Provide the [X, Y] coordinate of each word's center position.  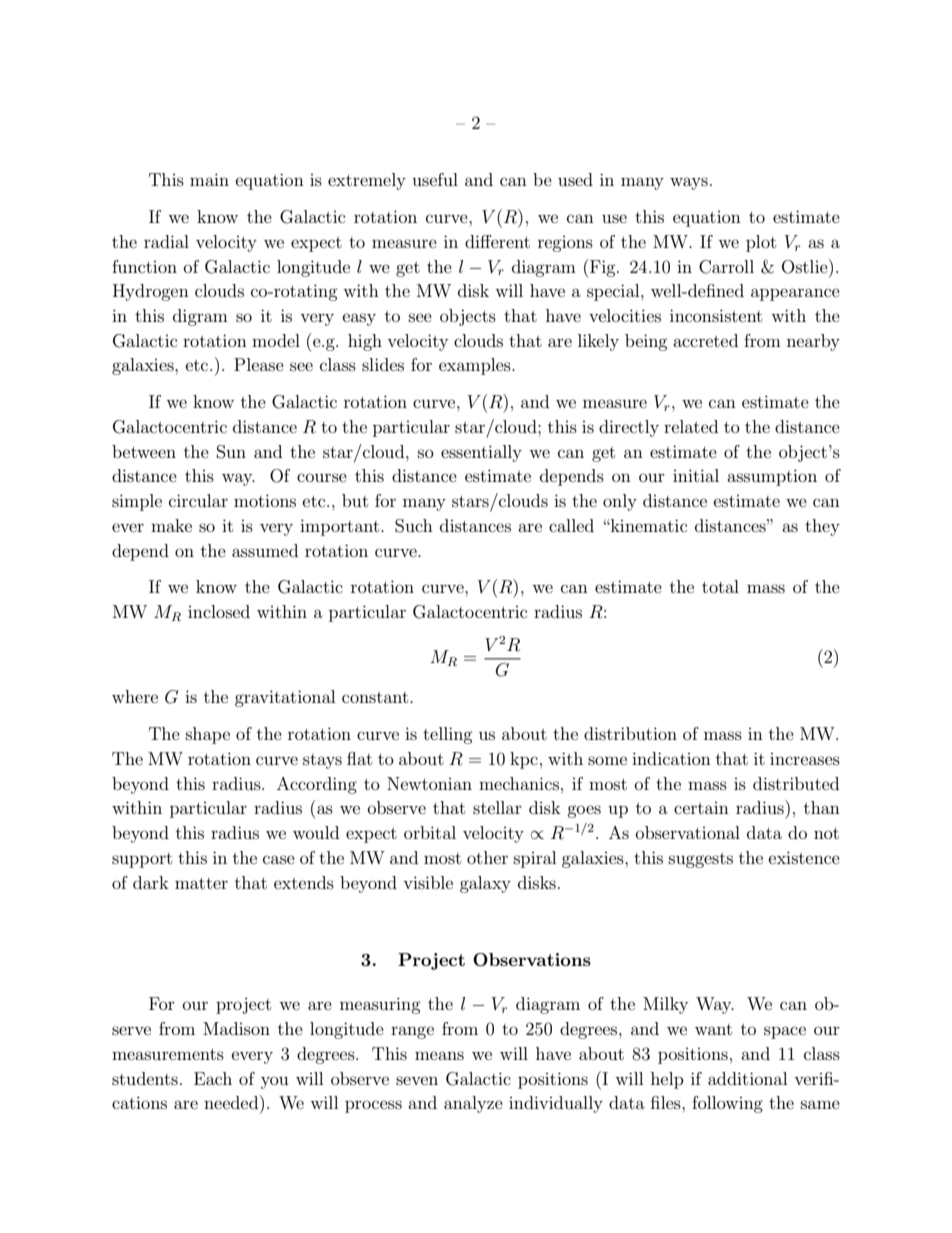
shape [208, 735]
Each [213, 1078]
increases [805, 759]
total [720, 586]
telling [448, 735]
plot [761, 243]
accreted [705, 340]
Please [259, 364]
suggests [701, 860]
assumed [265, 550]
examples [476, 366]
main [209, 179]
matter [201, 883]
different [497, 241]
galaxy [485, 884]
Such [414, 526]
